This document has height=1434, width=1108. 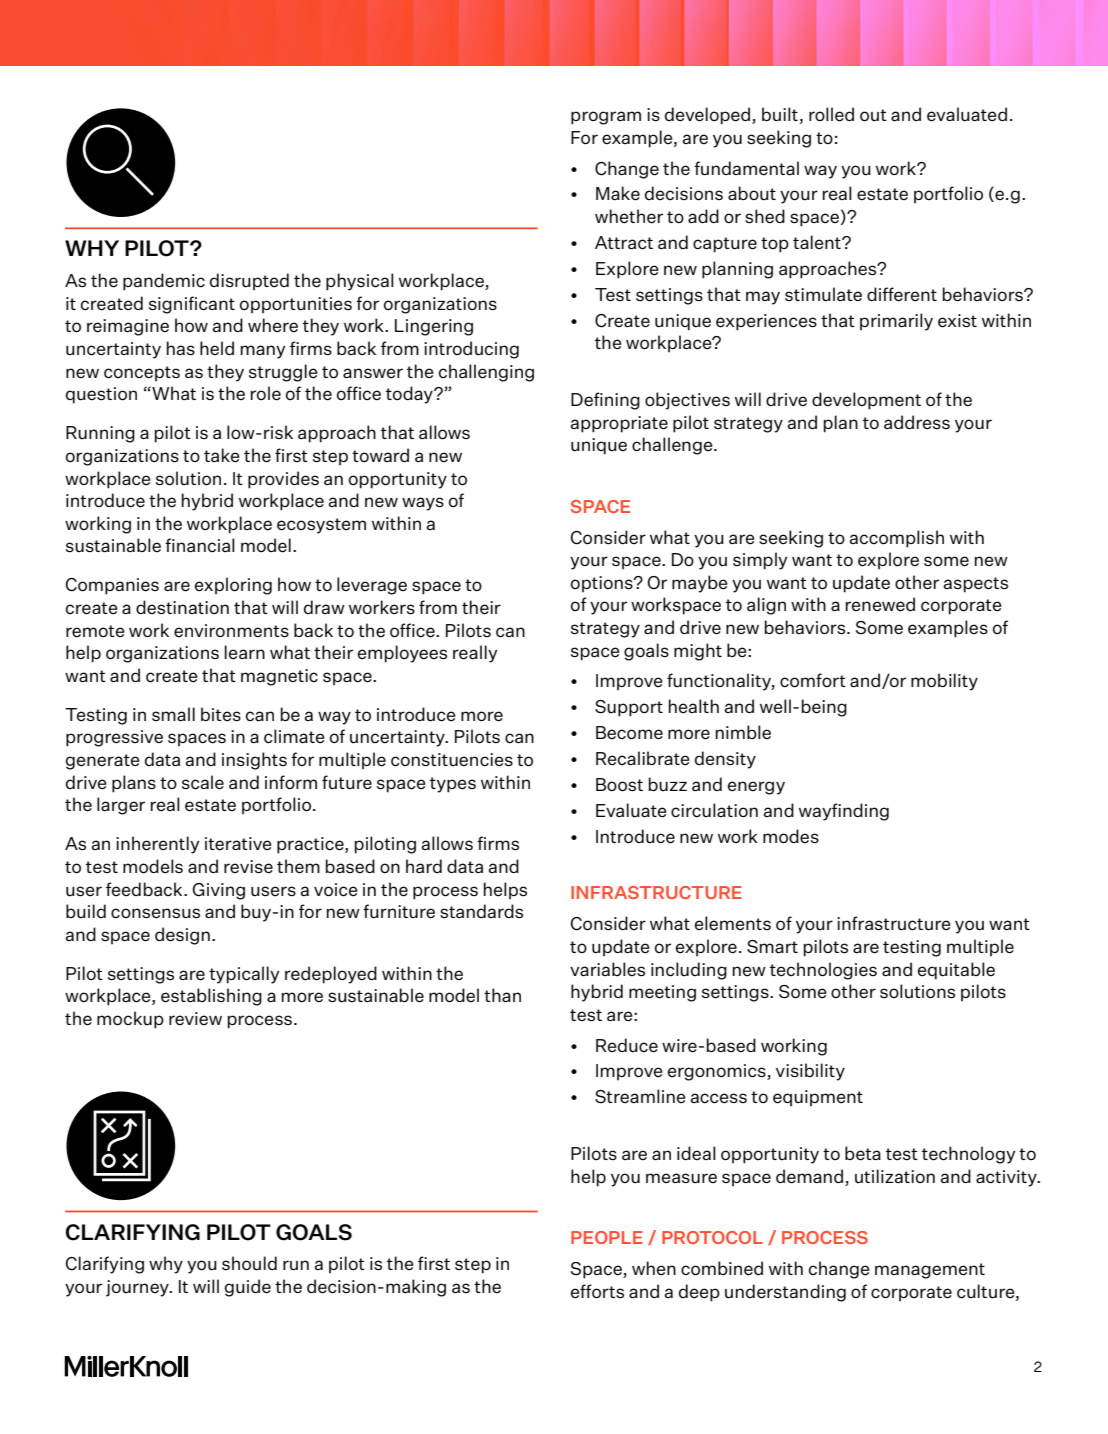 What do you see at coordinates (831, 114) in the document?
I see `rolled` at bounding box center [831, 114].
